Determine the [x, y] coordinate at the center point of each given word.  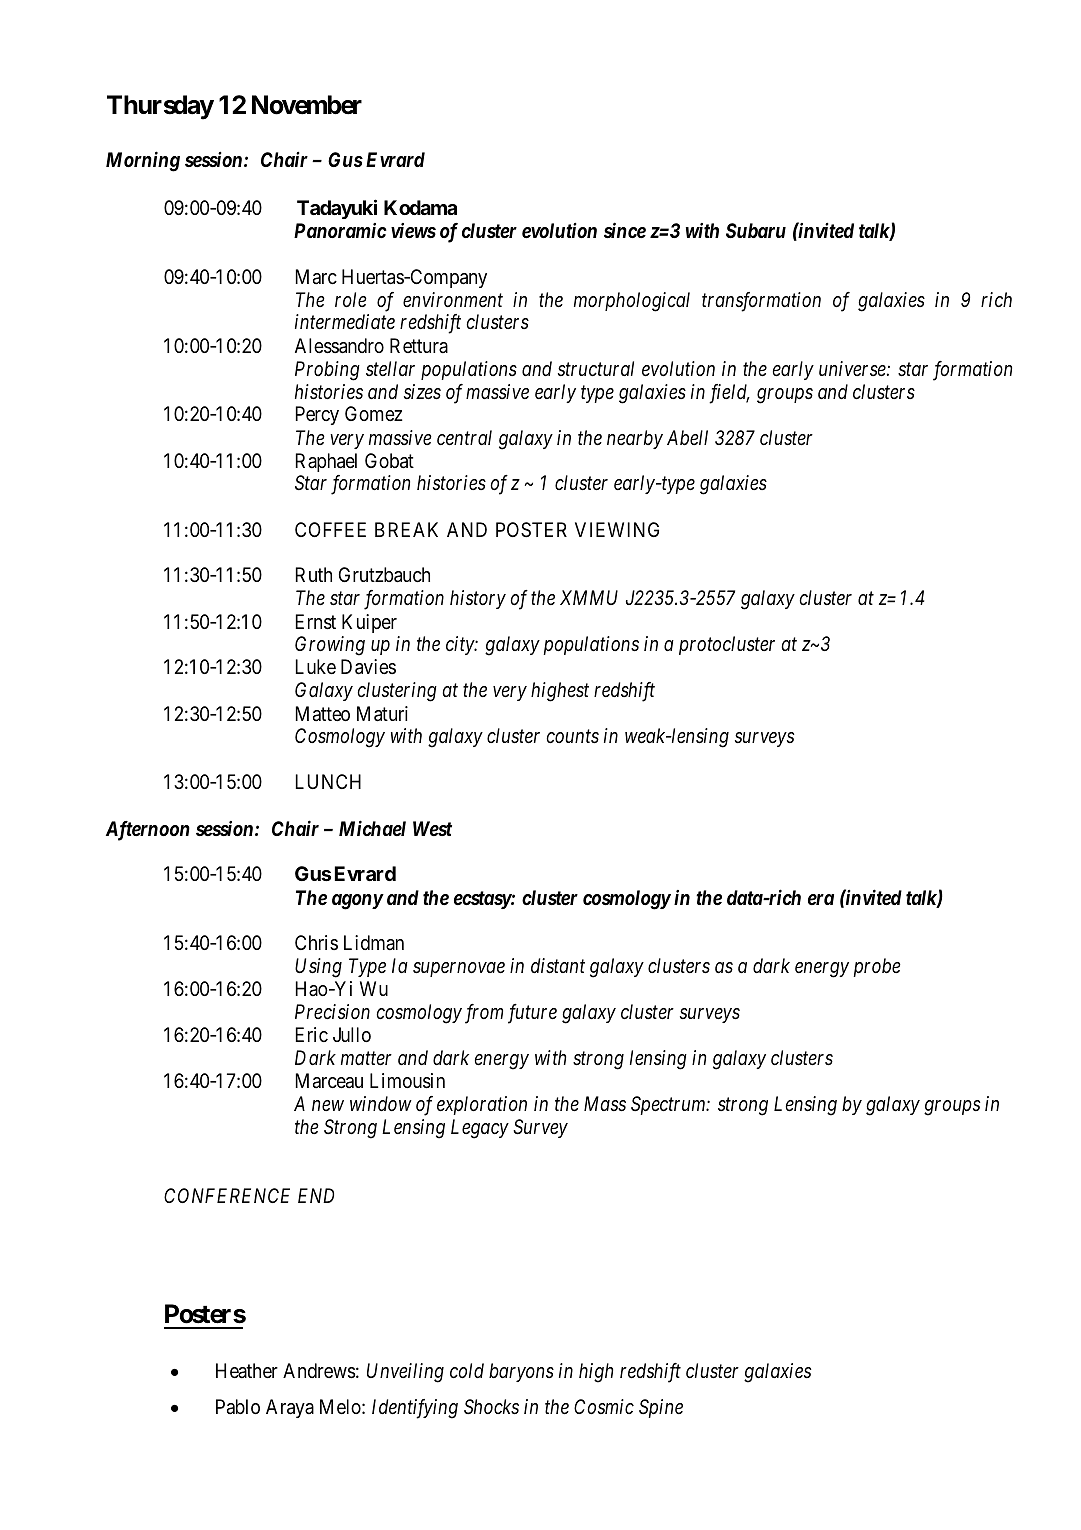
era [821, 899]
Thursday [160, 107]
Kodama [420, 207]
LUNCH [328, 781]
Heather [247, 1370]
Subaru [756, 230]
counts [572, 737]
